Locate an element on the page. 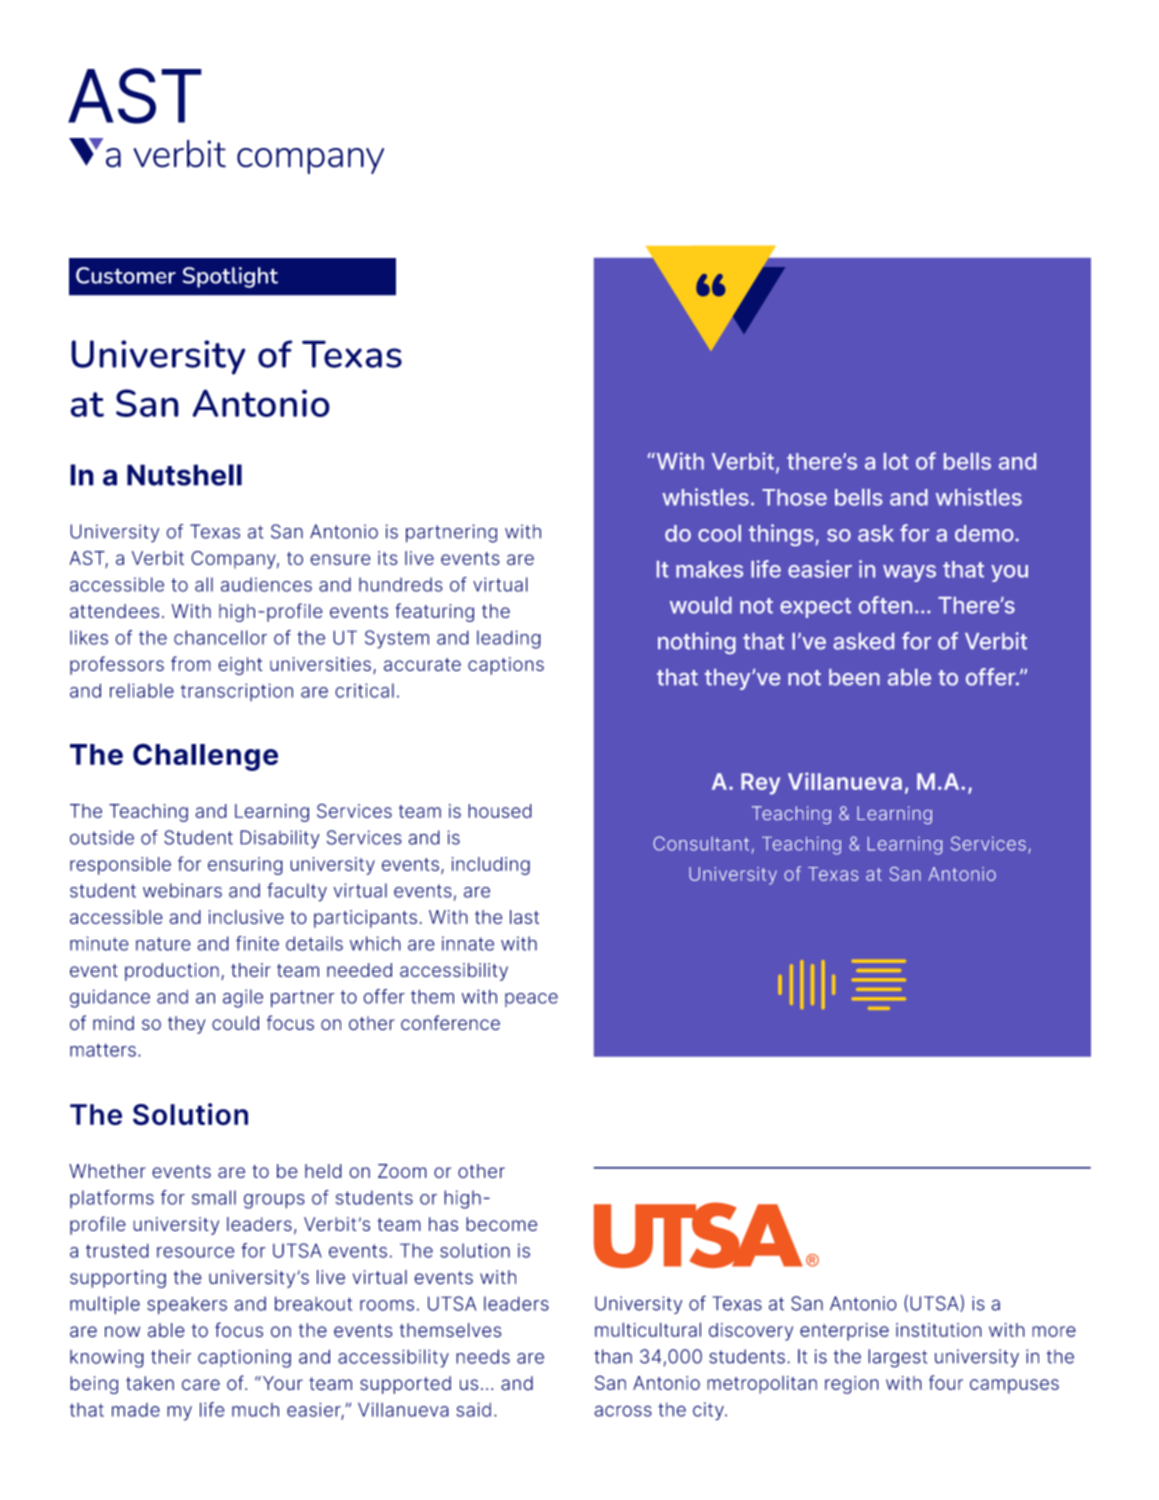 The width and height of the page is (1159, 1500). peace is located at coordinates (531, 1000).
